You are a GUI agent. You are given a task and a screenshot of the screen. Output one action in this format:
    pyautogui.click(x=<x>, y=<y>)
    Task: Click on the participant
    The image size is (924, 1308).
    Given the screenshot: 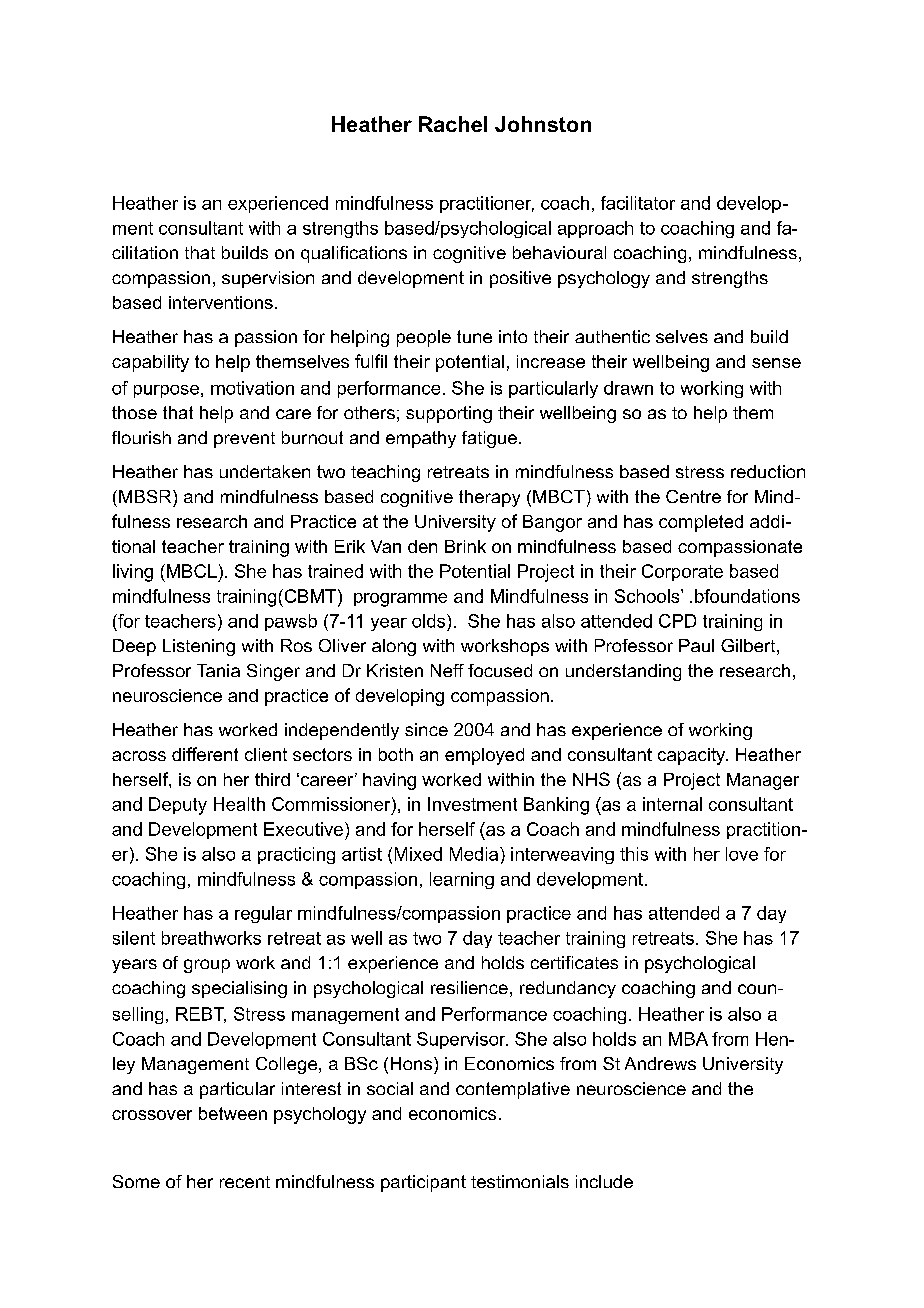 What is the action you would take?
    pyautogui.click(x=423, y=1183)
